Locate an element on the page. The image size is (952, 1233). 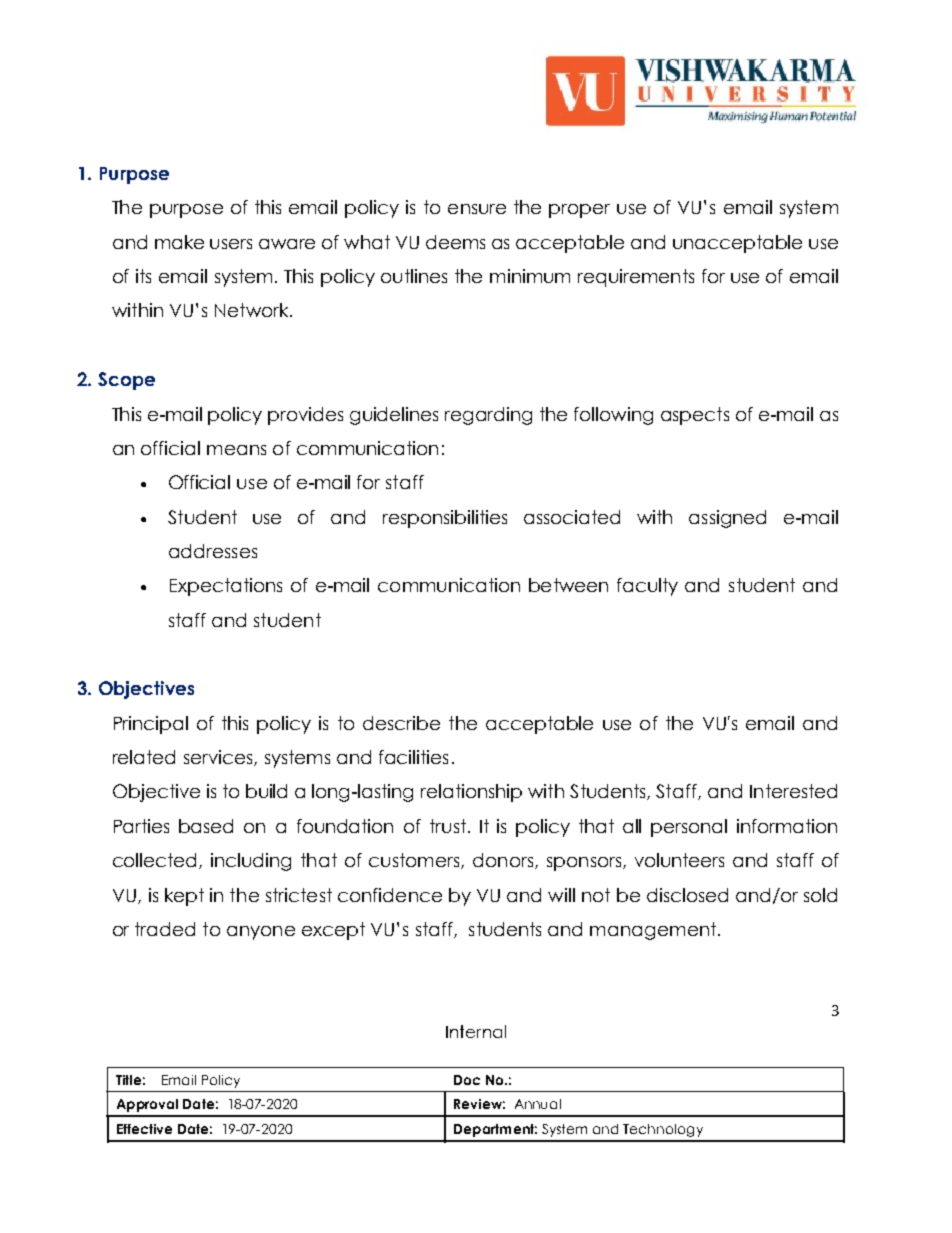
Principal is located at coordinates (151, 725).
